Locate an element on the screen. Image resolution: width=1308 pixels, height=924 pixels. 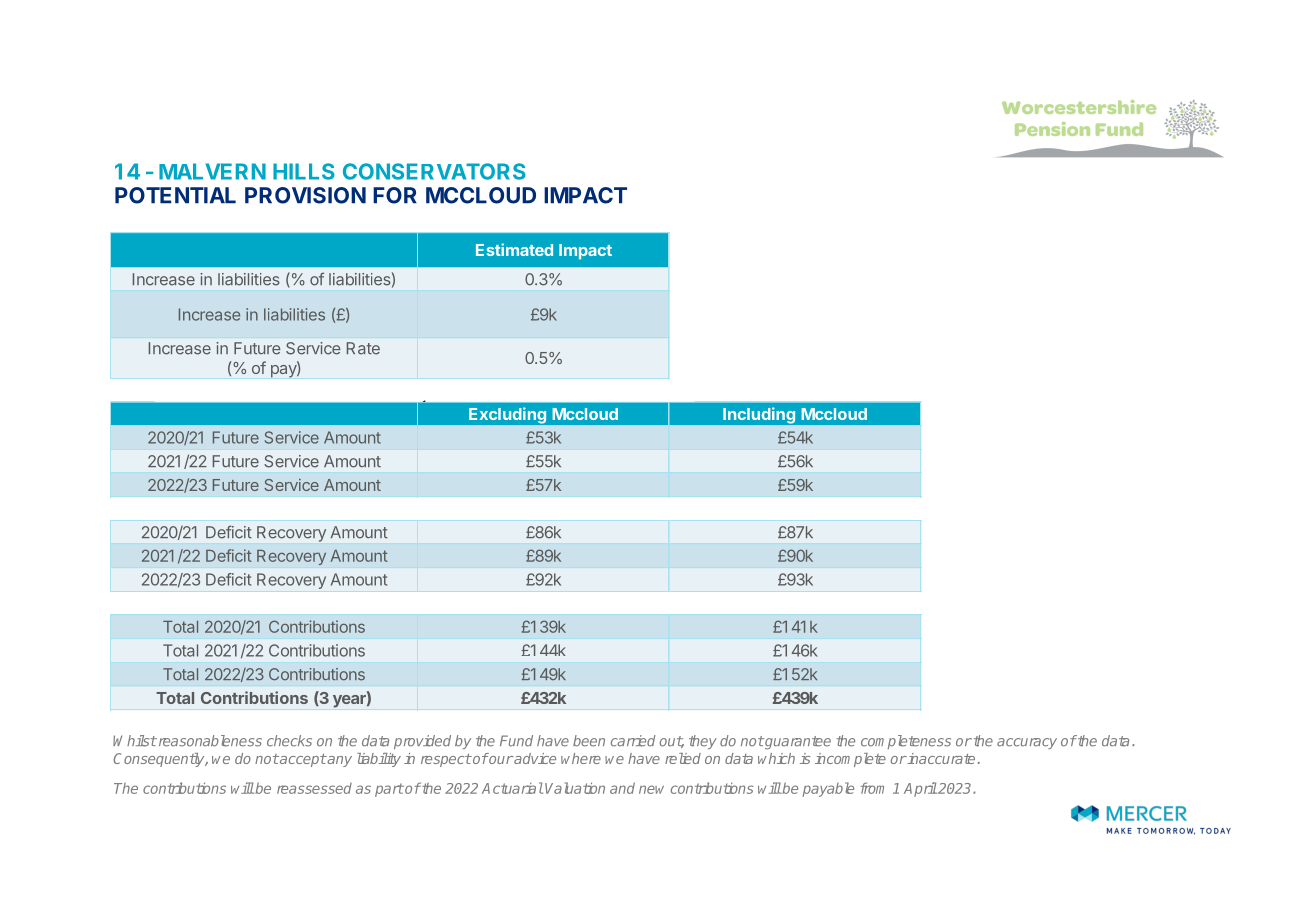
Including is located at coordinates (759, 415).
